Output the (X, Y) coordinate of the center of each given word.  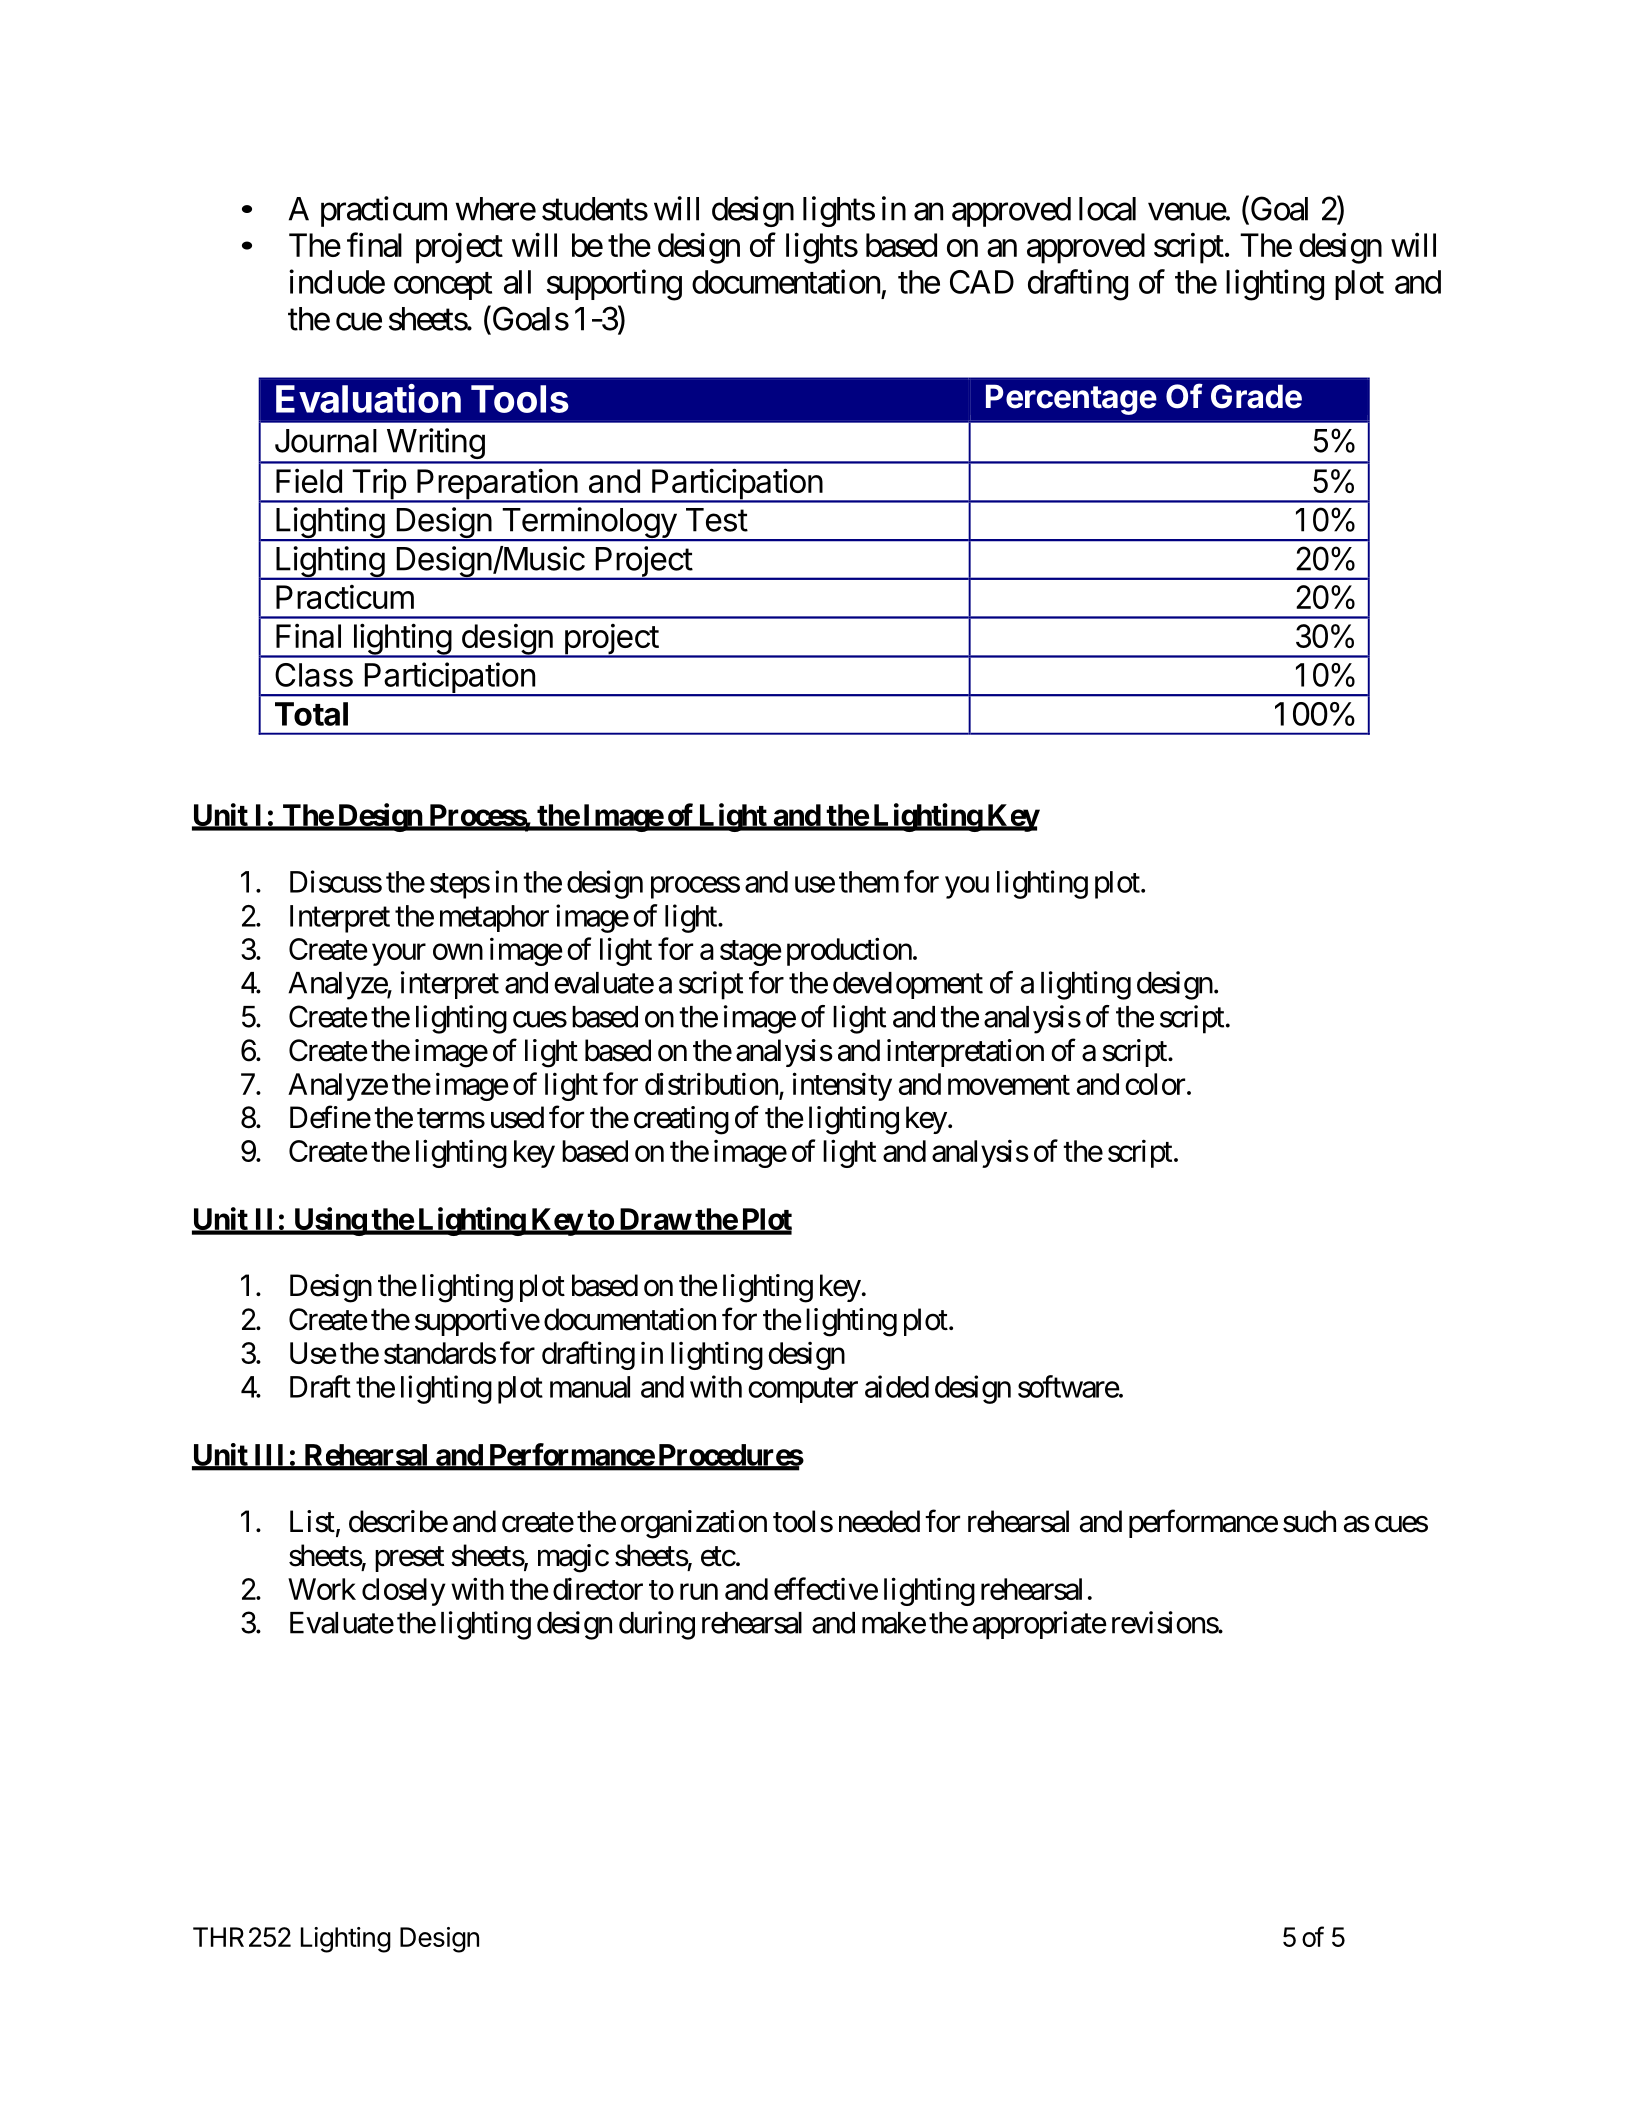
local (1107, 209)
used (517, 1117)
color (1155, 1084)
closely (404, 1592)
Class (314, 675)
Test (717, 520)
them (869, 882)
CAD (982, 282)
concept (443, 286)
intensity (842, 1086)
